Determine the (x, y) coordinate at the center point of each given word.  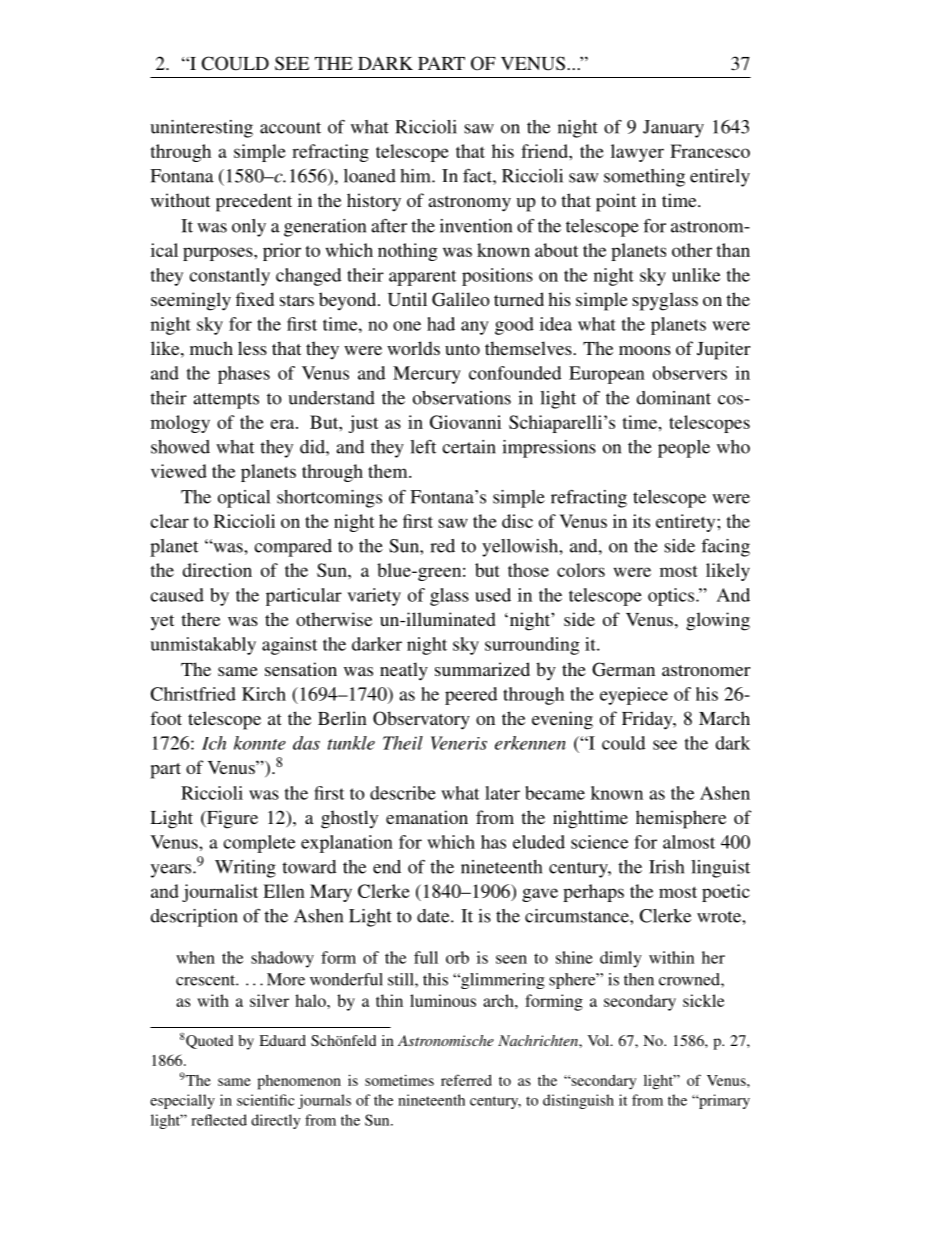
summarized (482, 669)
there (200, 619)
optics (672, 597)
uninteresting (201, 129)
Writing (245, 869)
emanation (427, 817)
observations (462, 398)
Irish (666, 867)
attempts (226, 401)
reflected (219, 1120)
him (416, 176)
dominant (674, 398)
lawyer (637, 153)
